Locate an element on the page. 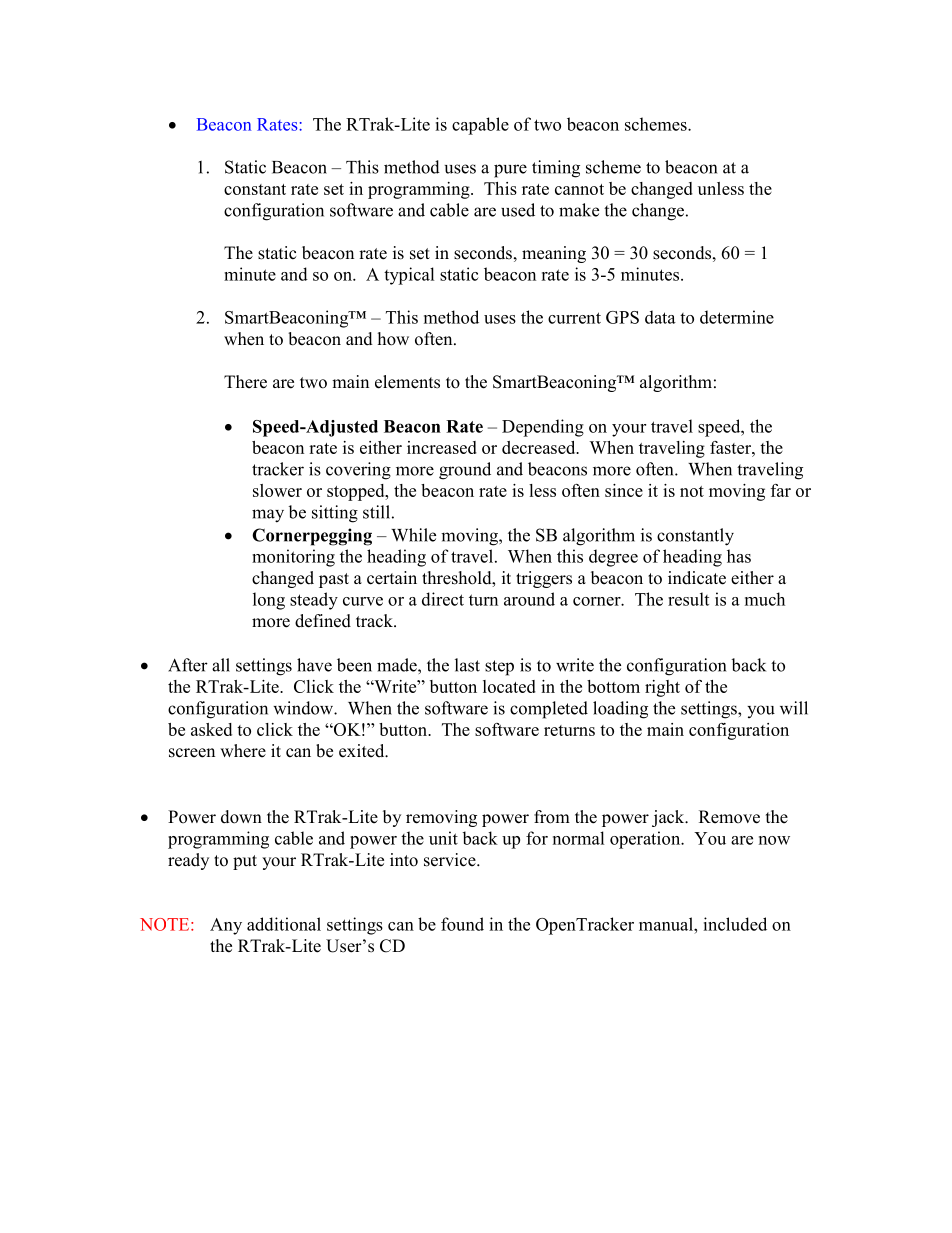 This document has width=952, height=1233. additional is located at coordinates (284, 924).
